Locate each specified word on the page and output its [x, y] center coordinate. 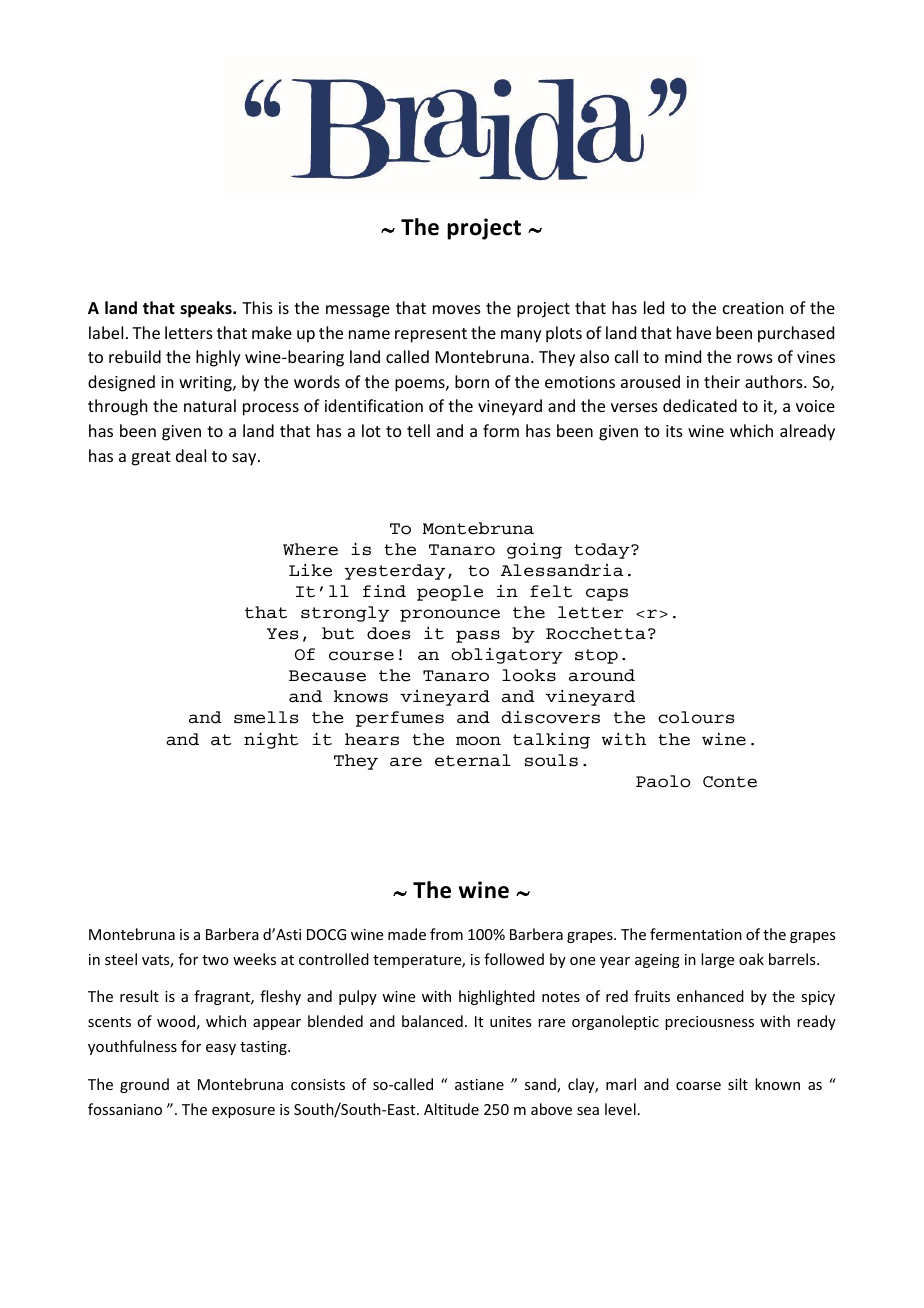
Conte [730, 782]
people [450, 593]
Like [310, 570]
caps [607, 594]
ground [144, 1085]
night [271, 741]
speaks [207, 309]
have [694, 332]
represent [431, 335]
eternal [473, 760]
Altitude [451, 1109]
